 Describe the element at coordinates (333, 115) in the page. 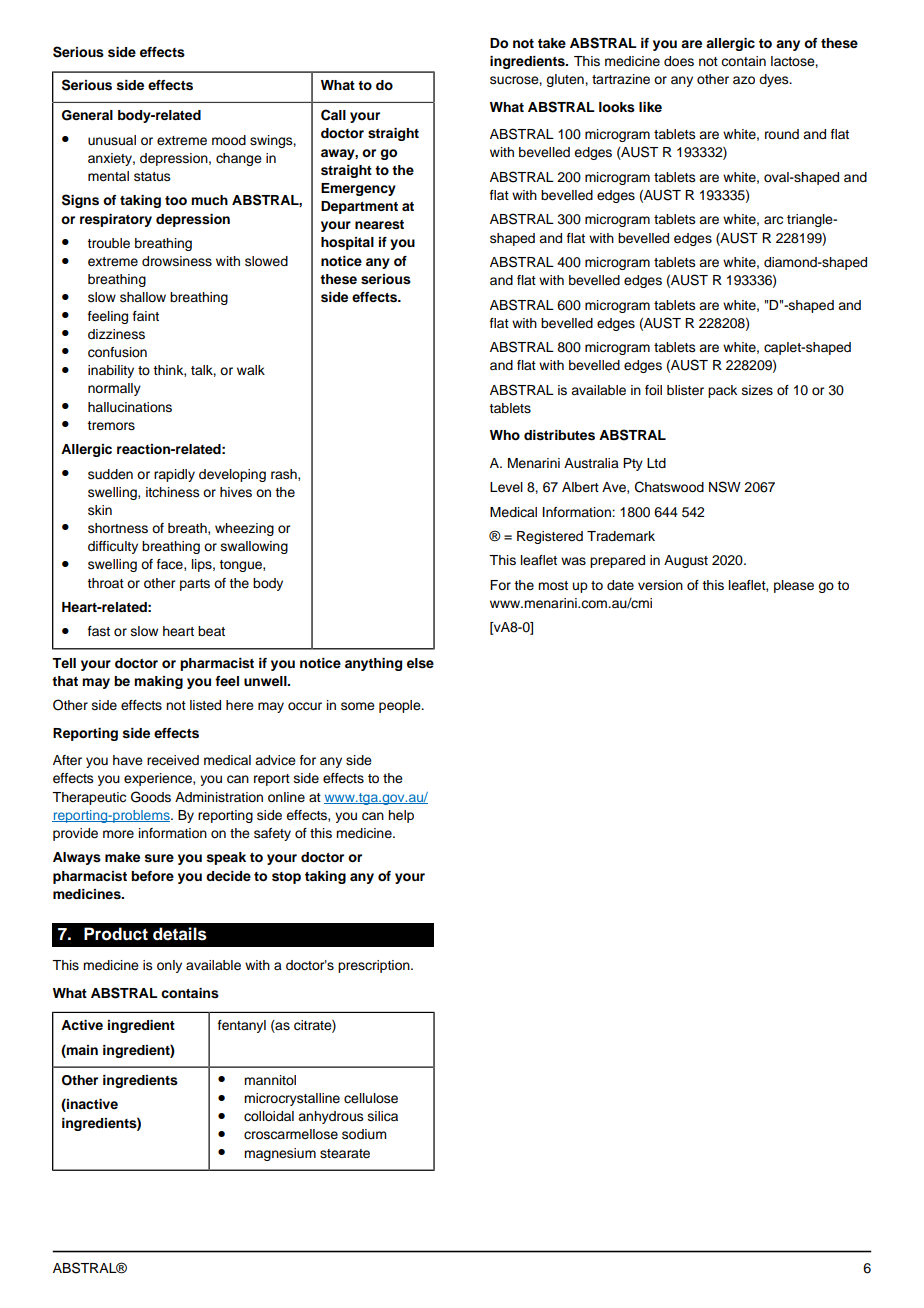

I see `Call` at that location.
